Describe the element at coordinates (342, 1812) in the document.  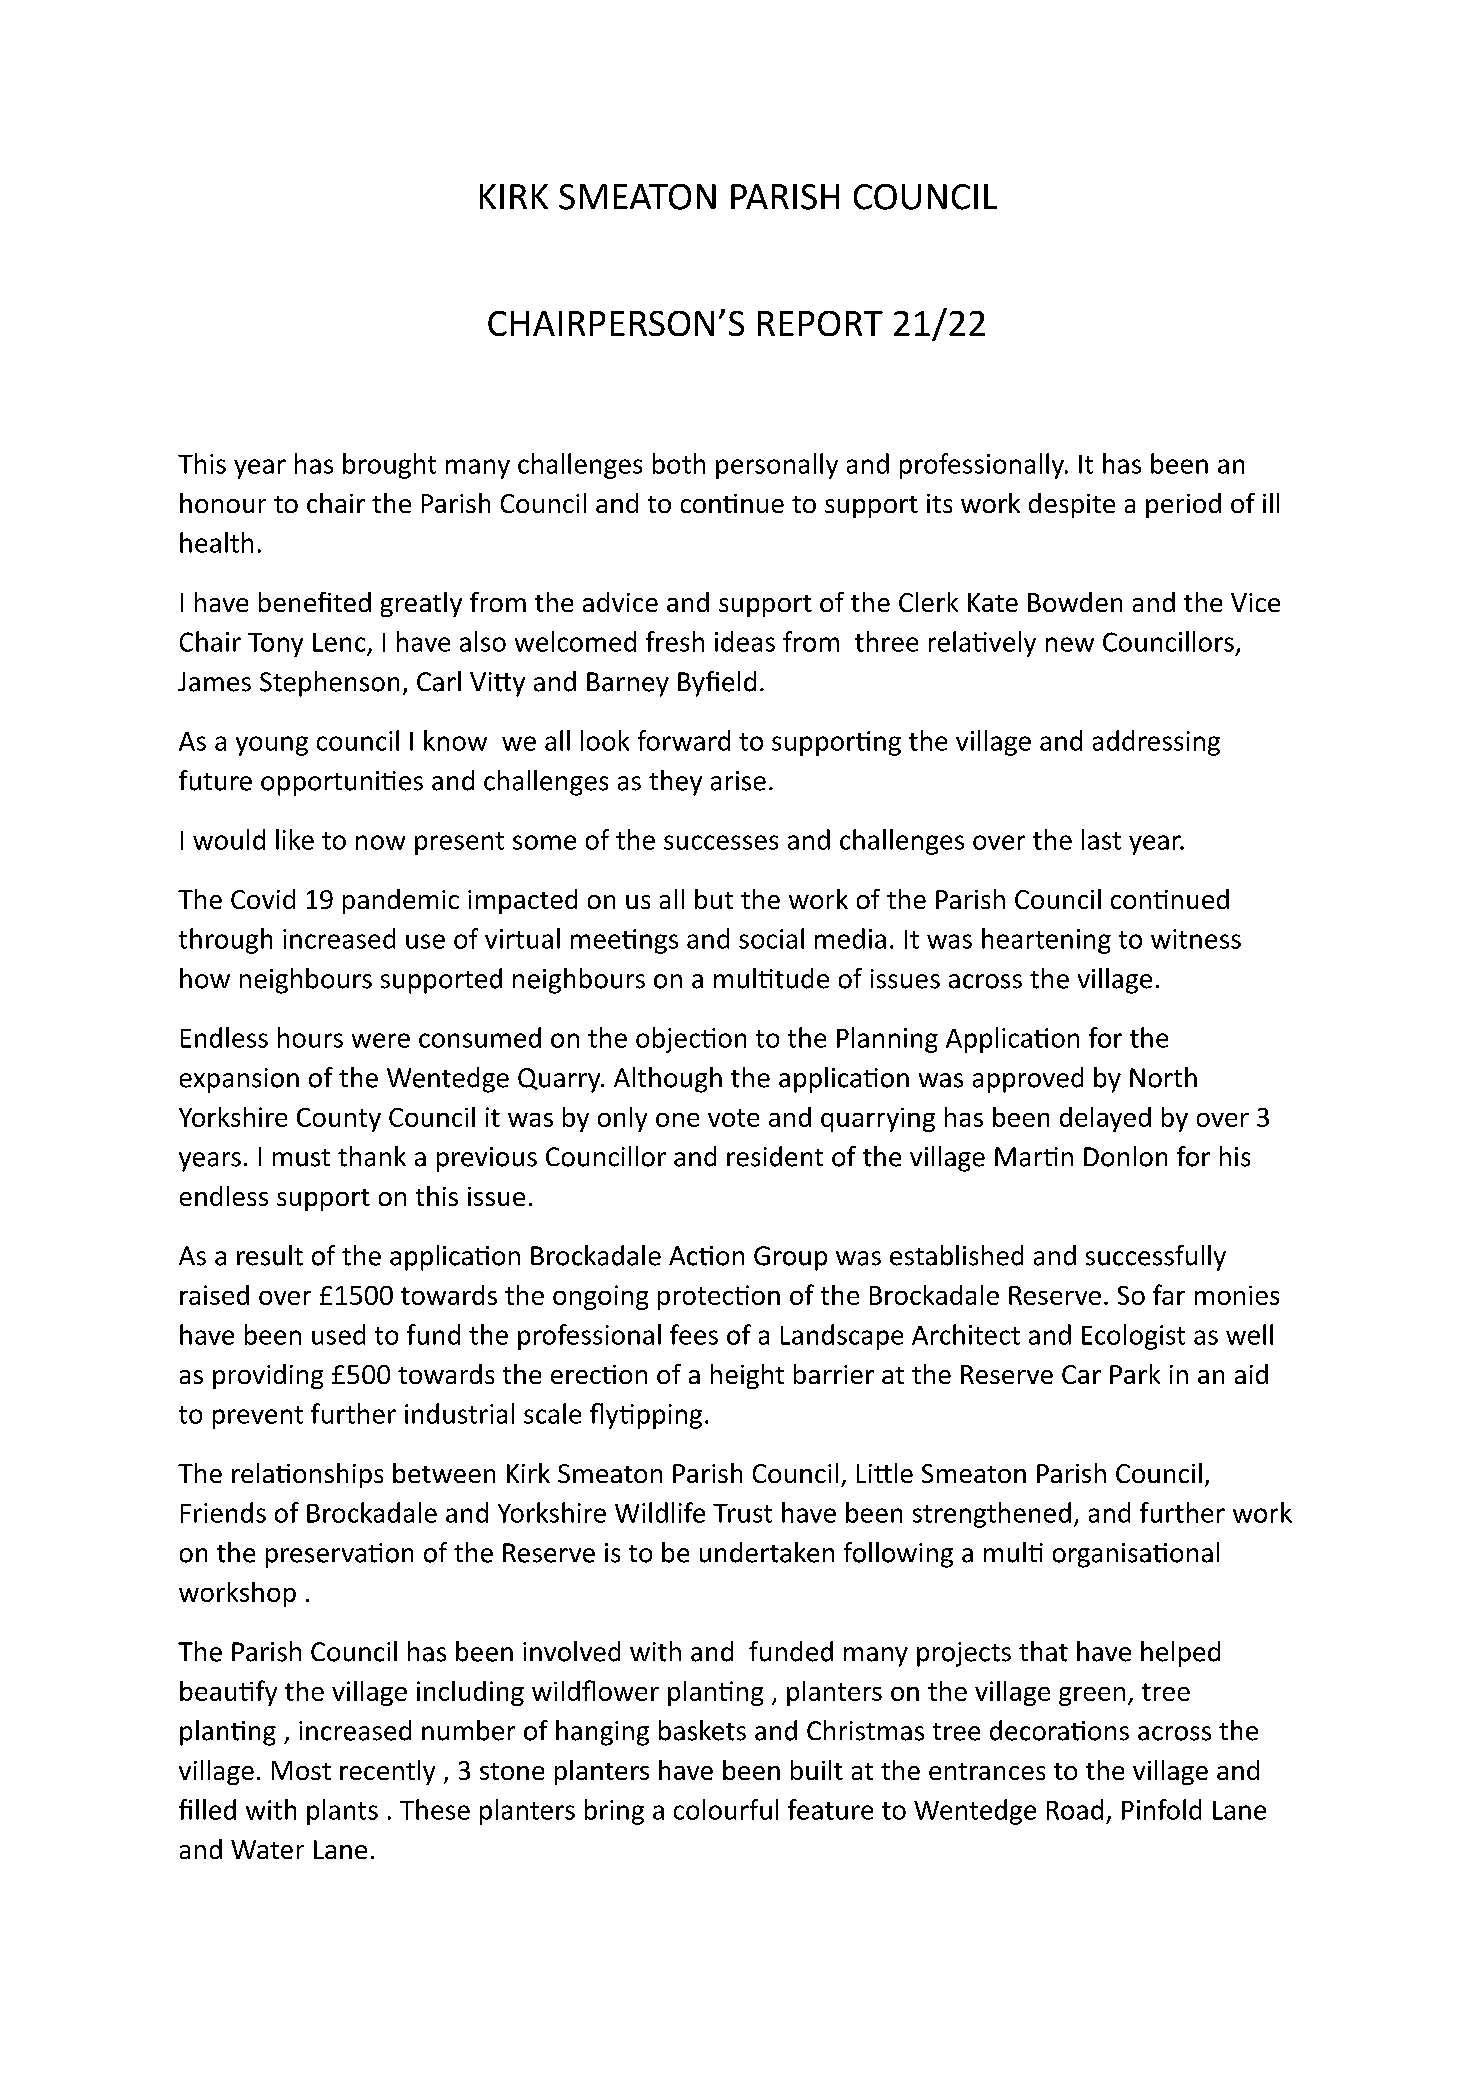
I see `plants` at that location.
